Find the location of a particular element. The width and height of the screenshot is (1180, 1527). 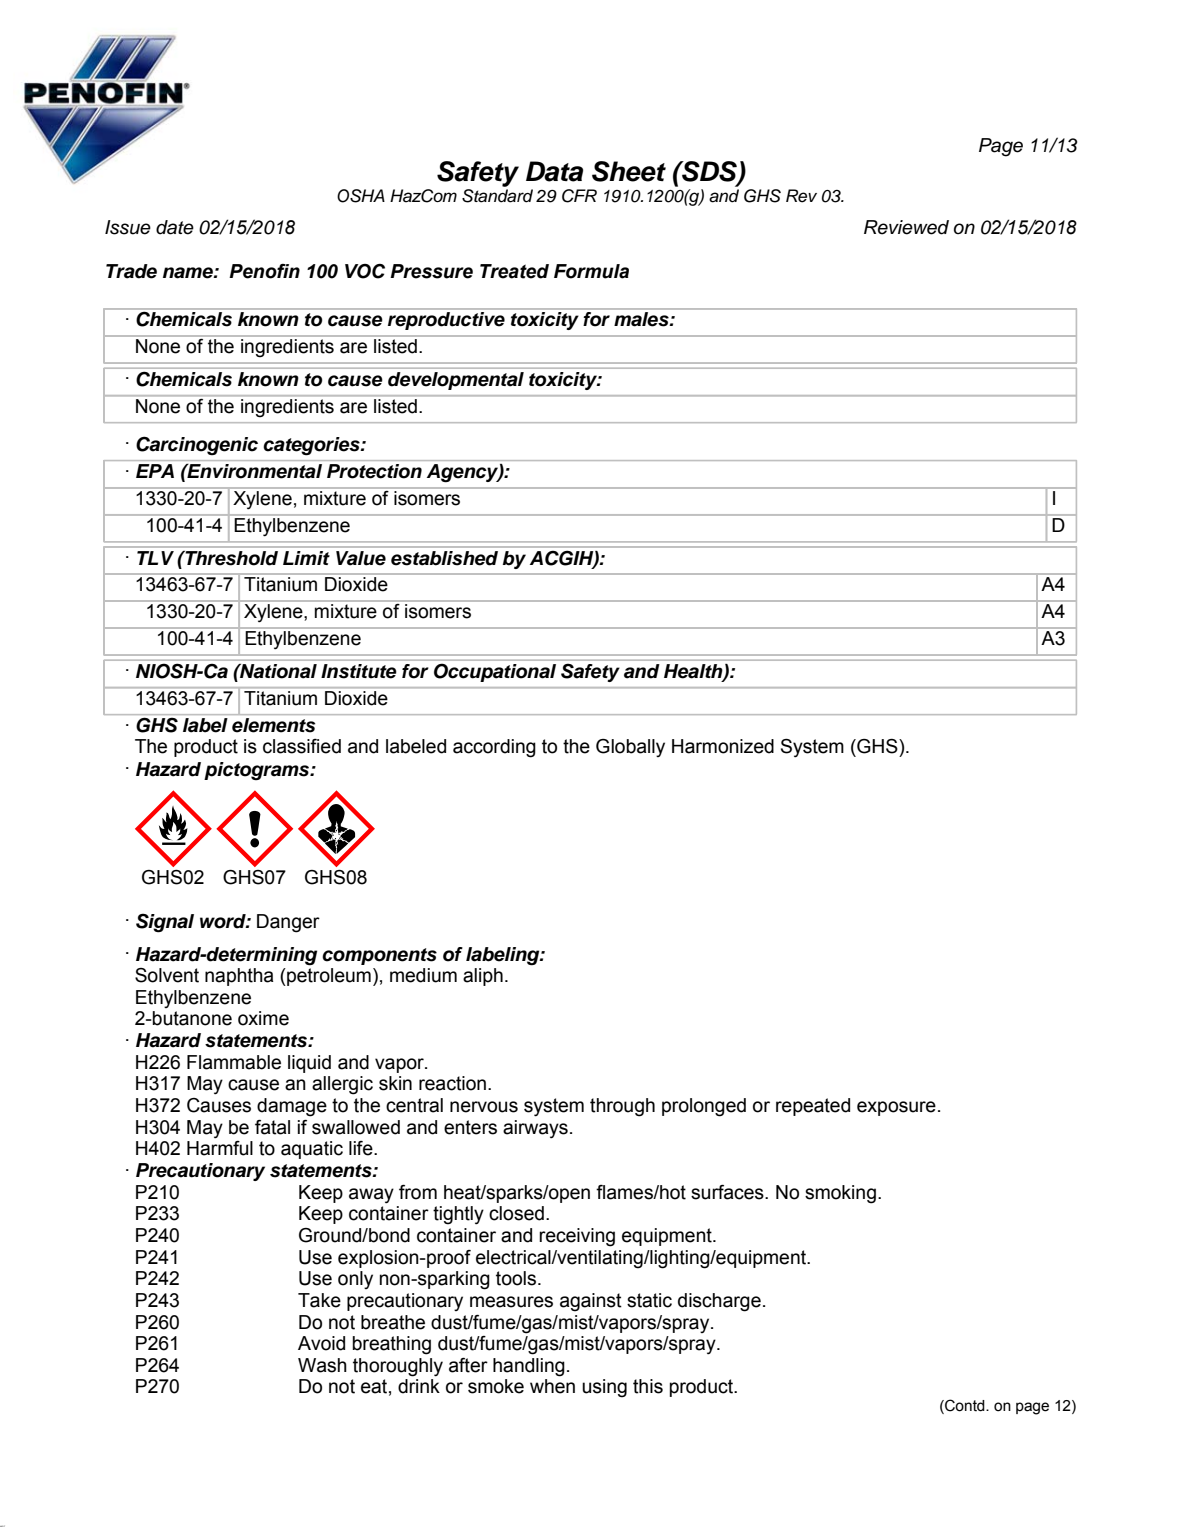

handling is located at coordinates (529, 1367).
